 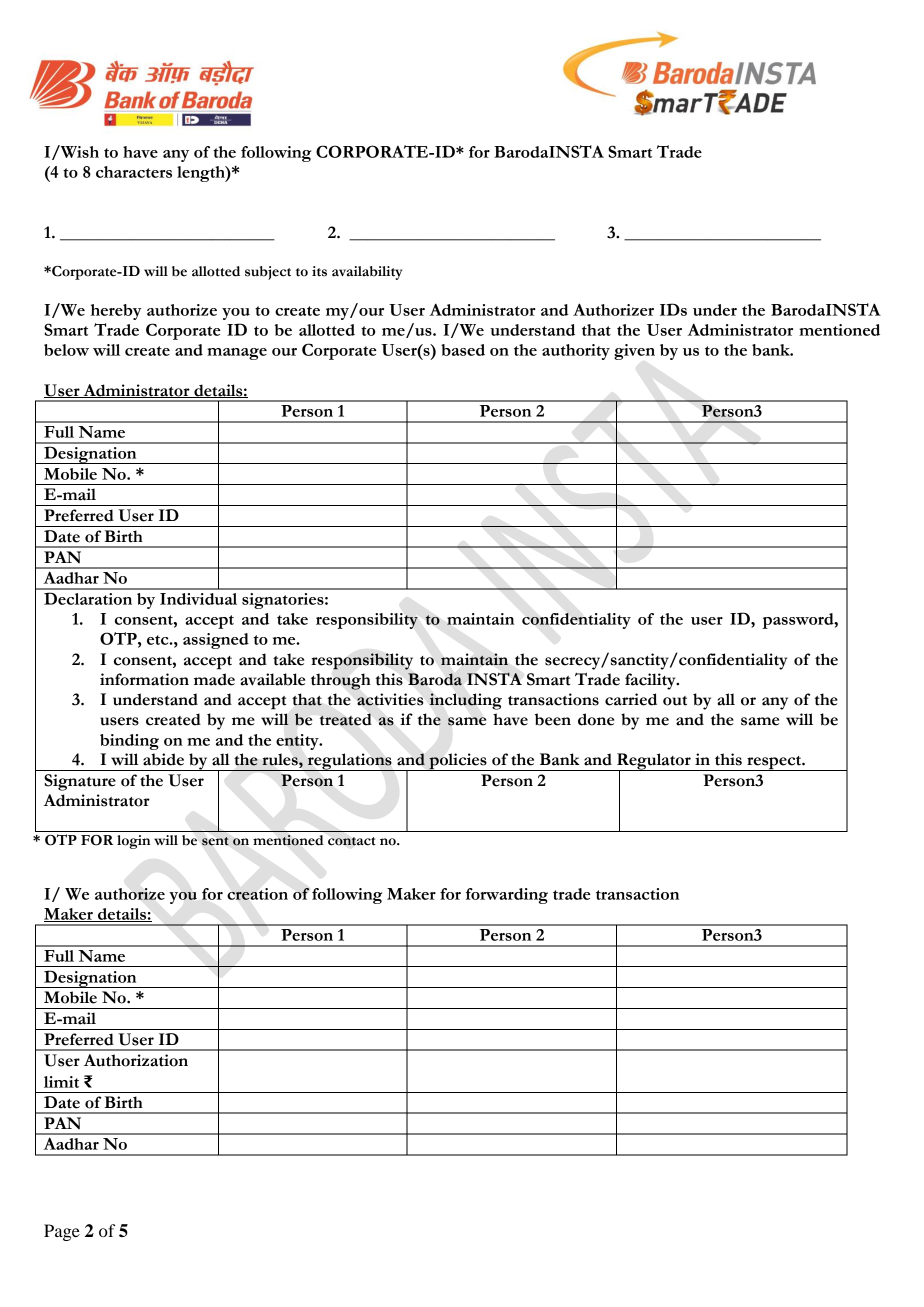 I want to click on availability, so click(x=367, y=273).
